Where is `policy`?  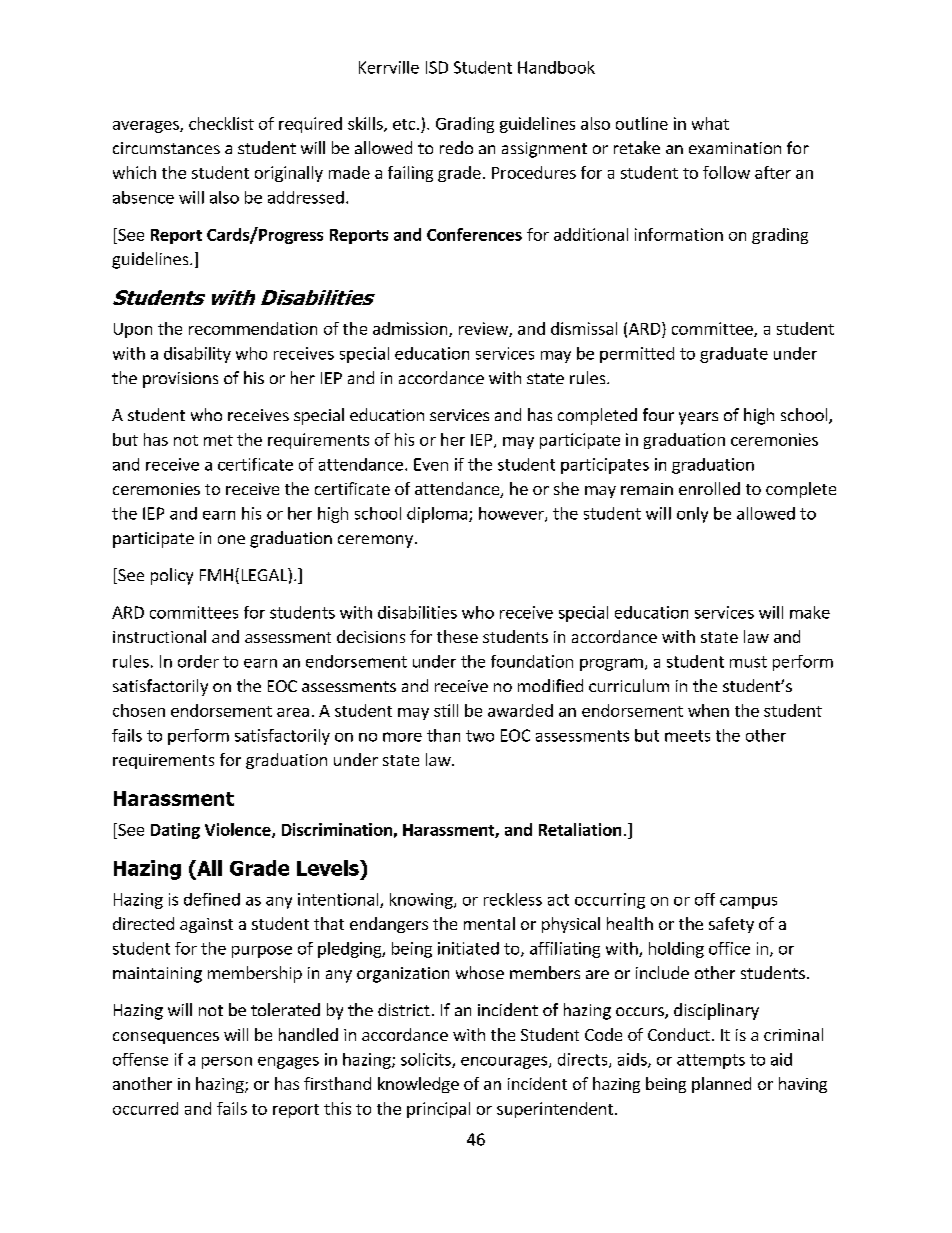 policy is located at coordinates (172, 576).
